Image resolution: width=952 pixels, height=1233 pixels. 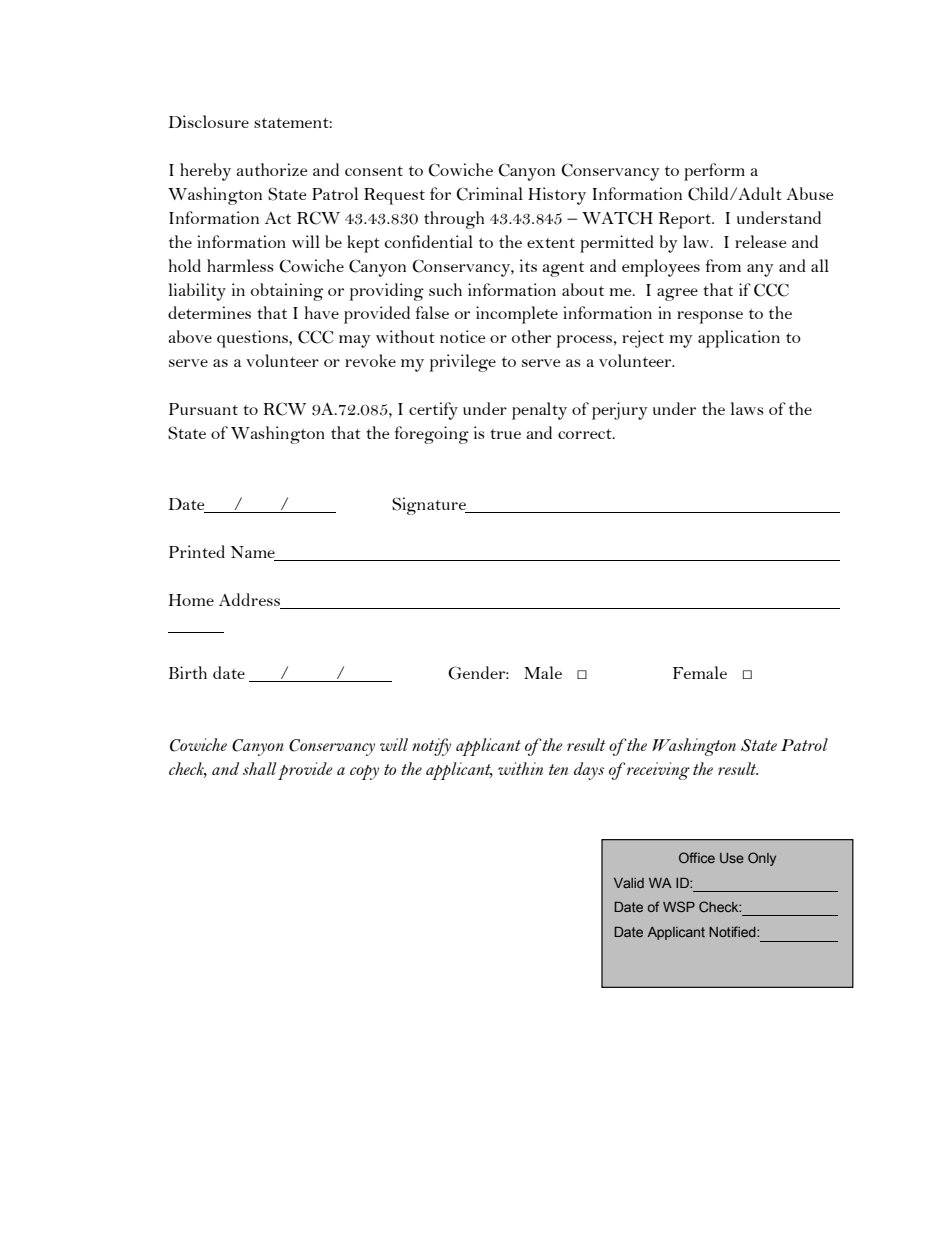 I want to click on authorize, so click(x=272, y=169).
